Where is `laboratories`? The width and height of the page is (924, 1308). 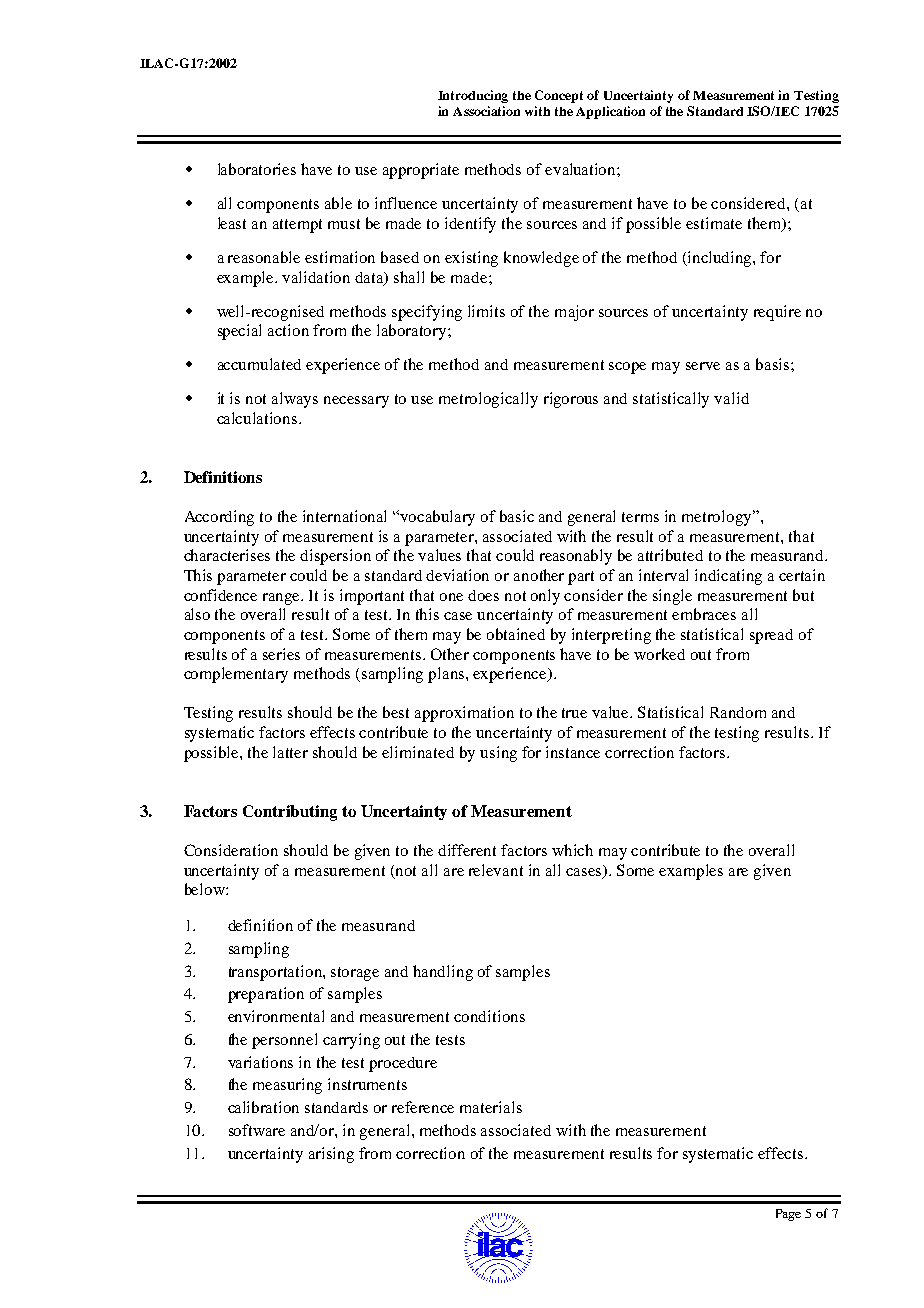 laboratories is located at coordinates (257, 169).
